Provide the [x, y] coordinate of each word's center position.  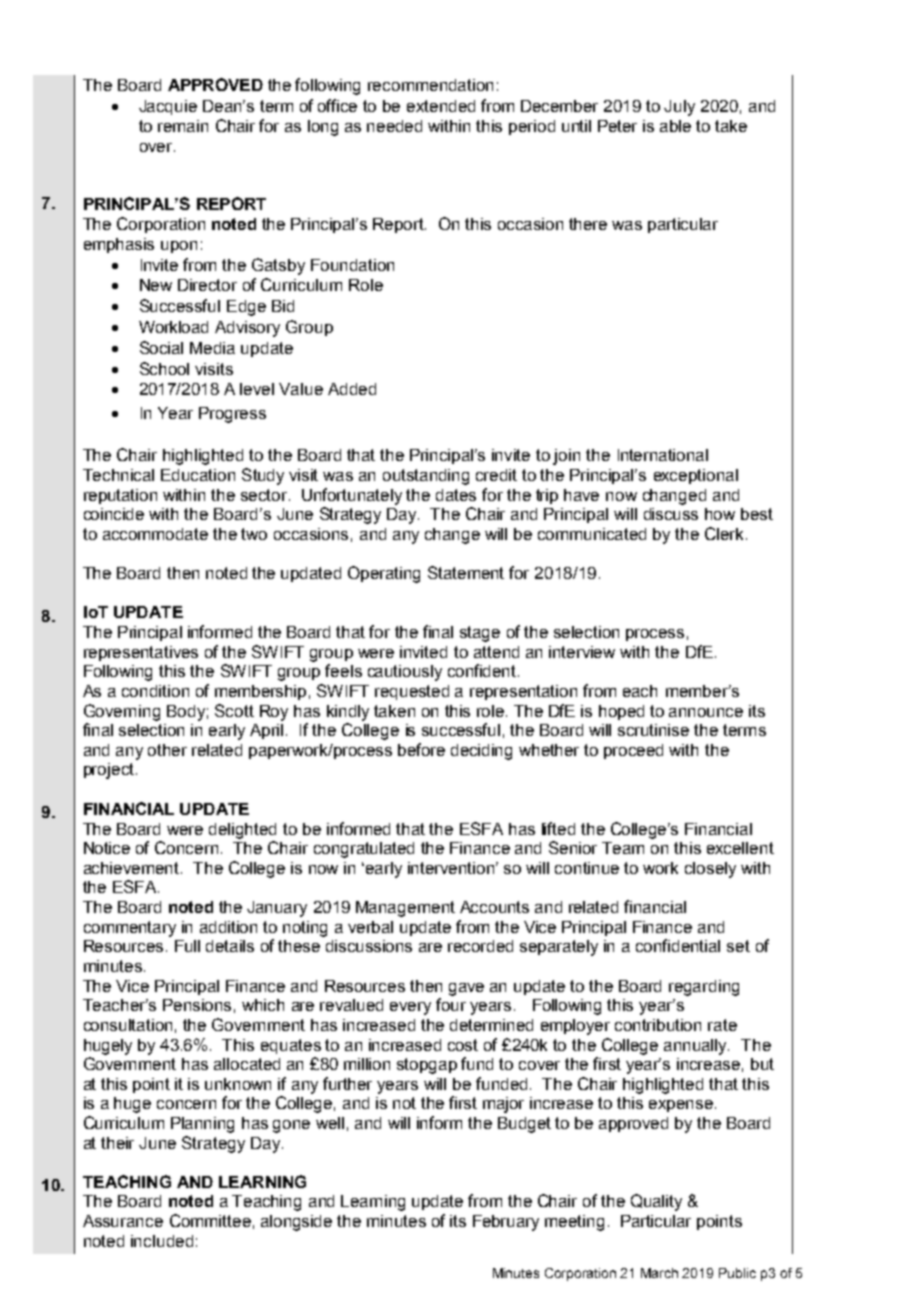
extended [441, 106]
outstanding [426, 477]
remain [183, 126]
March [659, 1273]
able [675, 126]
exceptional [696, 476]
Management [405, 909]
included [162, 1241]
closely [710, 870]
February [506, 1223]
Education [198, 475]
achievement [133, 868]
